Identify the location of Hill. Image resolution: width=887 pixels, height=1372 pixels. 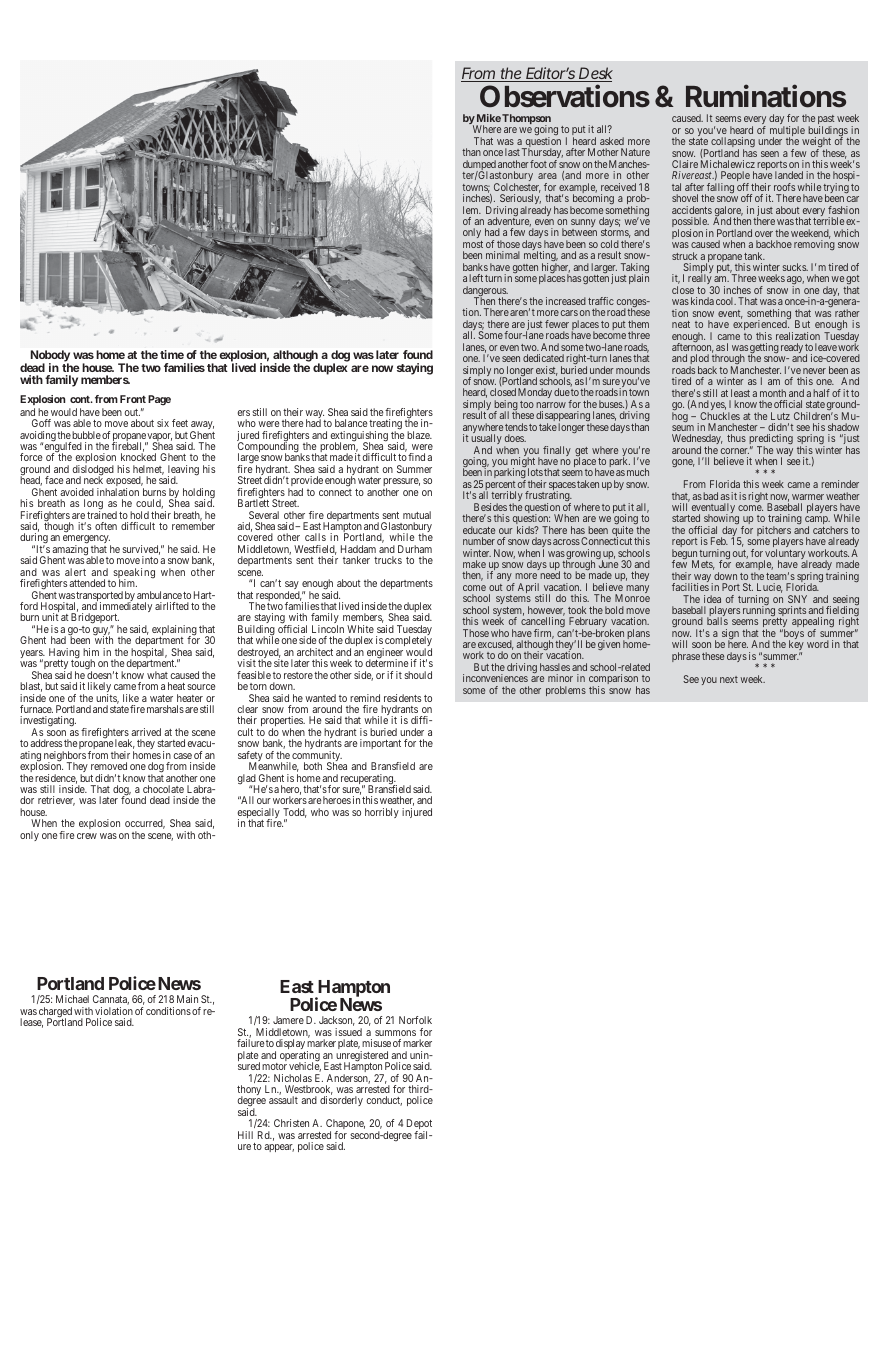
(245, 1135).
